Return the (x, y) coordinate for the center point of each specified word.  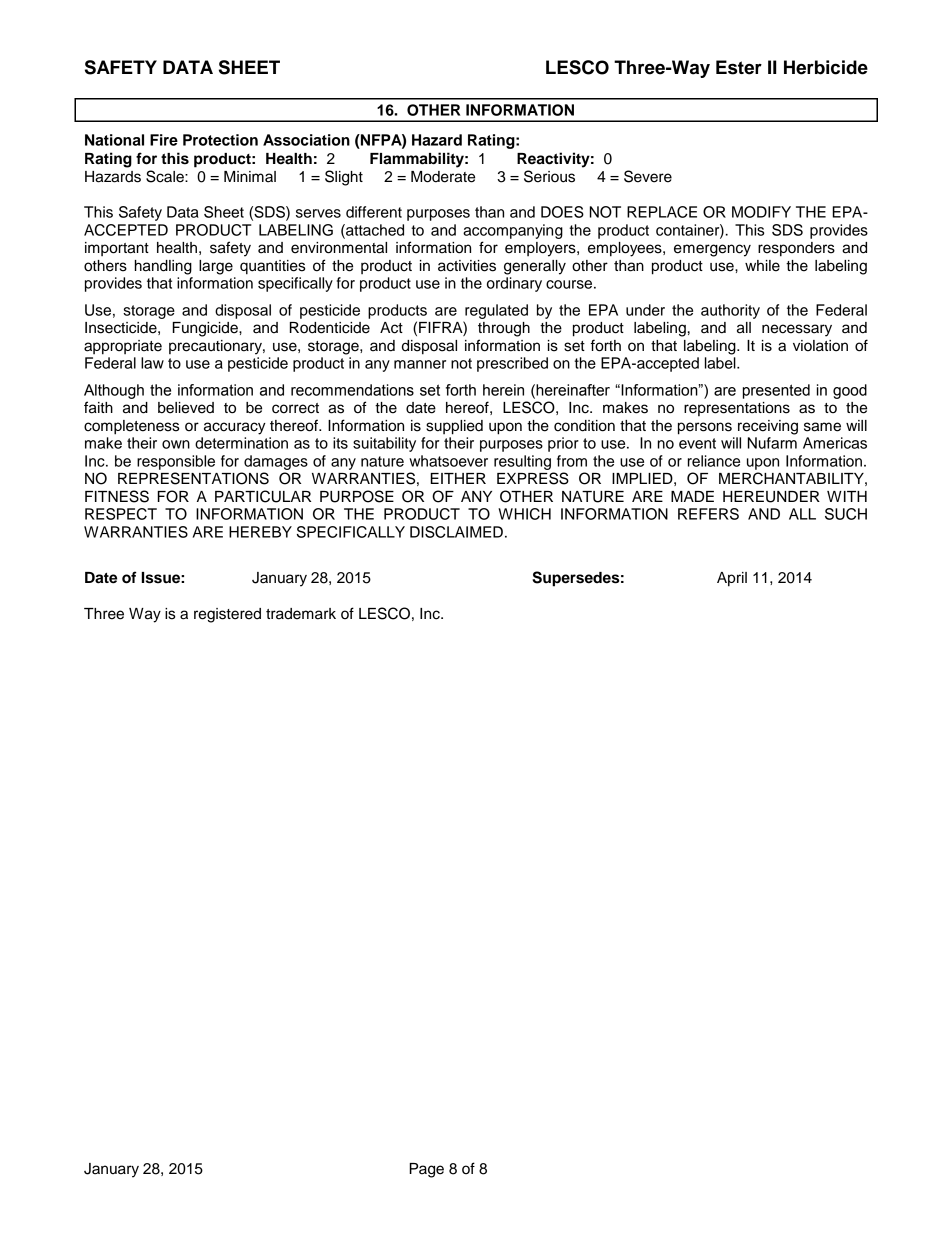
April (732, 579)
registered (227, 615)
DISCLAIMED (456, 532)
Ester (739, 67)
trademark (301, 614)
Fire (164, 140)
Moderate (443, 177)
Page (426, 1170)
